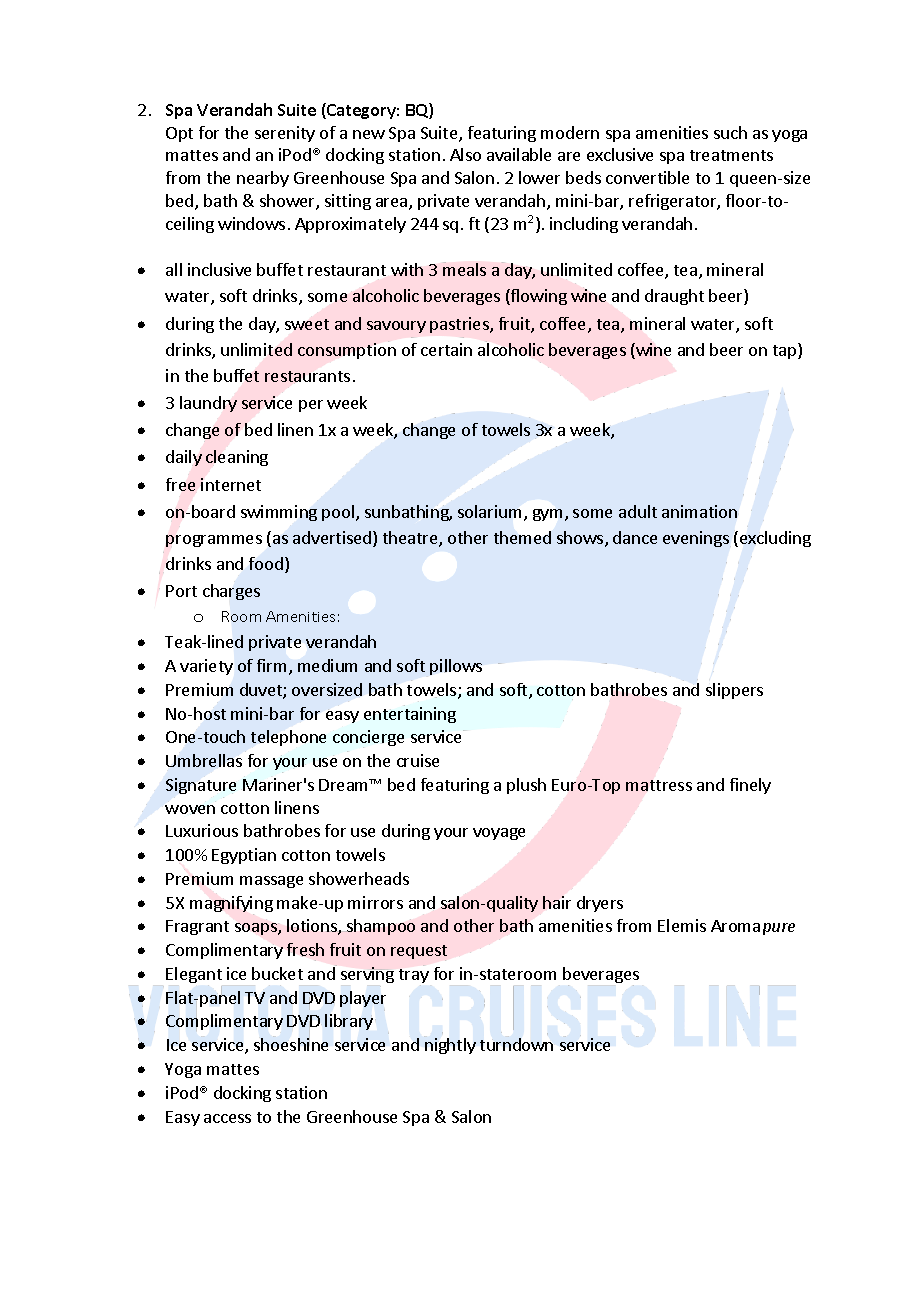  What do you see at coordinates (696, 539) in the image?
I see `evenings` at bounding box center [696, 539].
